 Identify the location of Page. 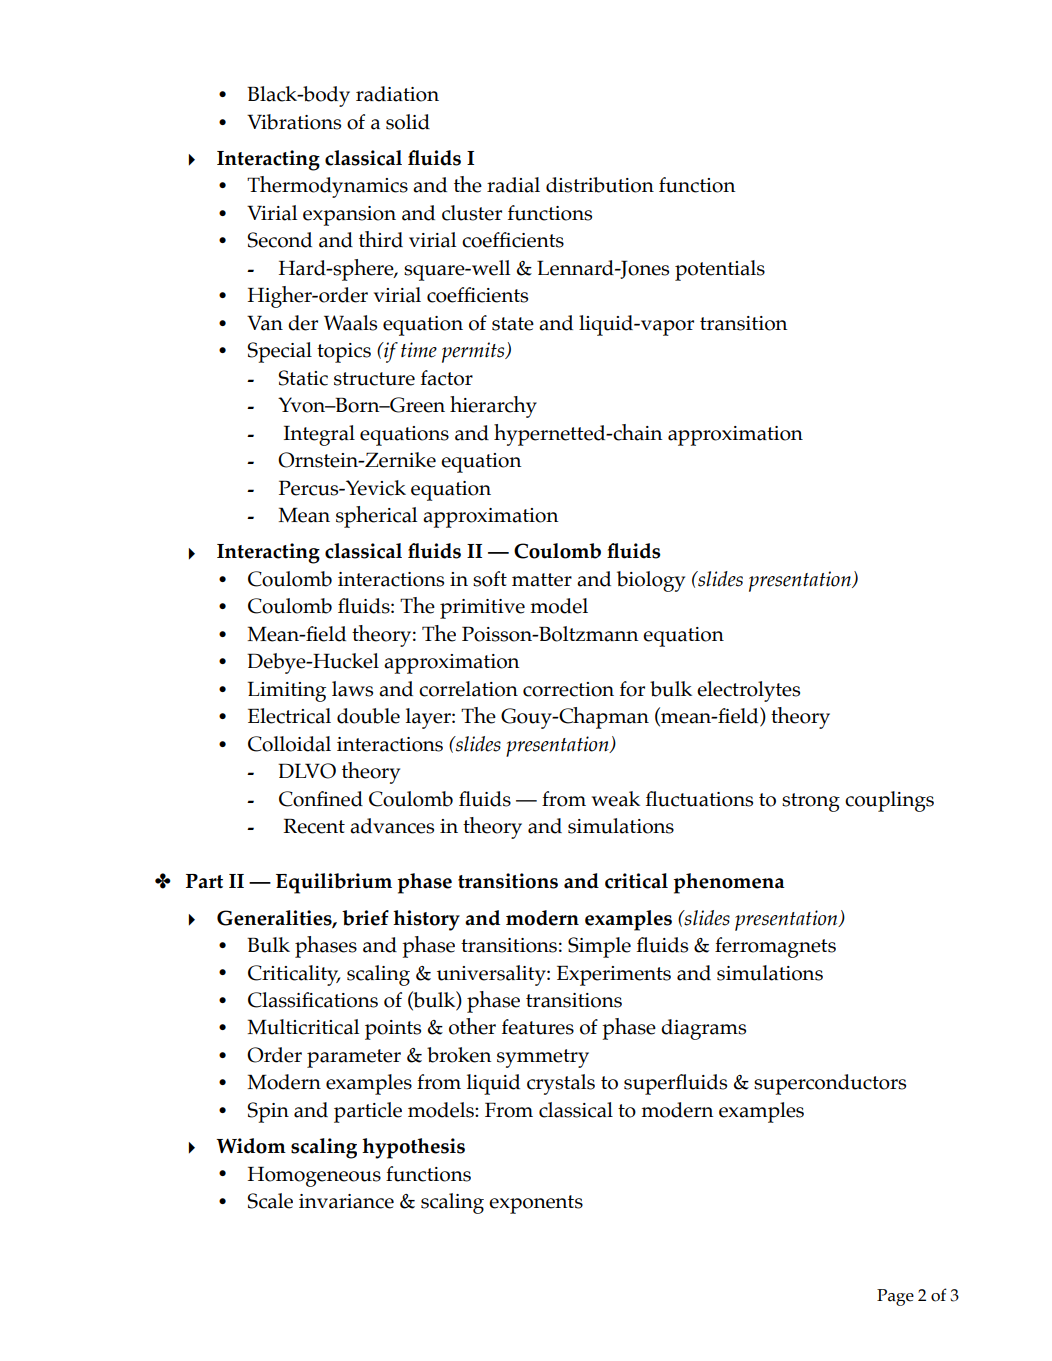
(895, 1297).
